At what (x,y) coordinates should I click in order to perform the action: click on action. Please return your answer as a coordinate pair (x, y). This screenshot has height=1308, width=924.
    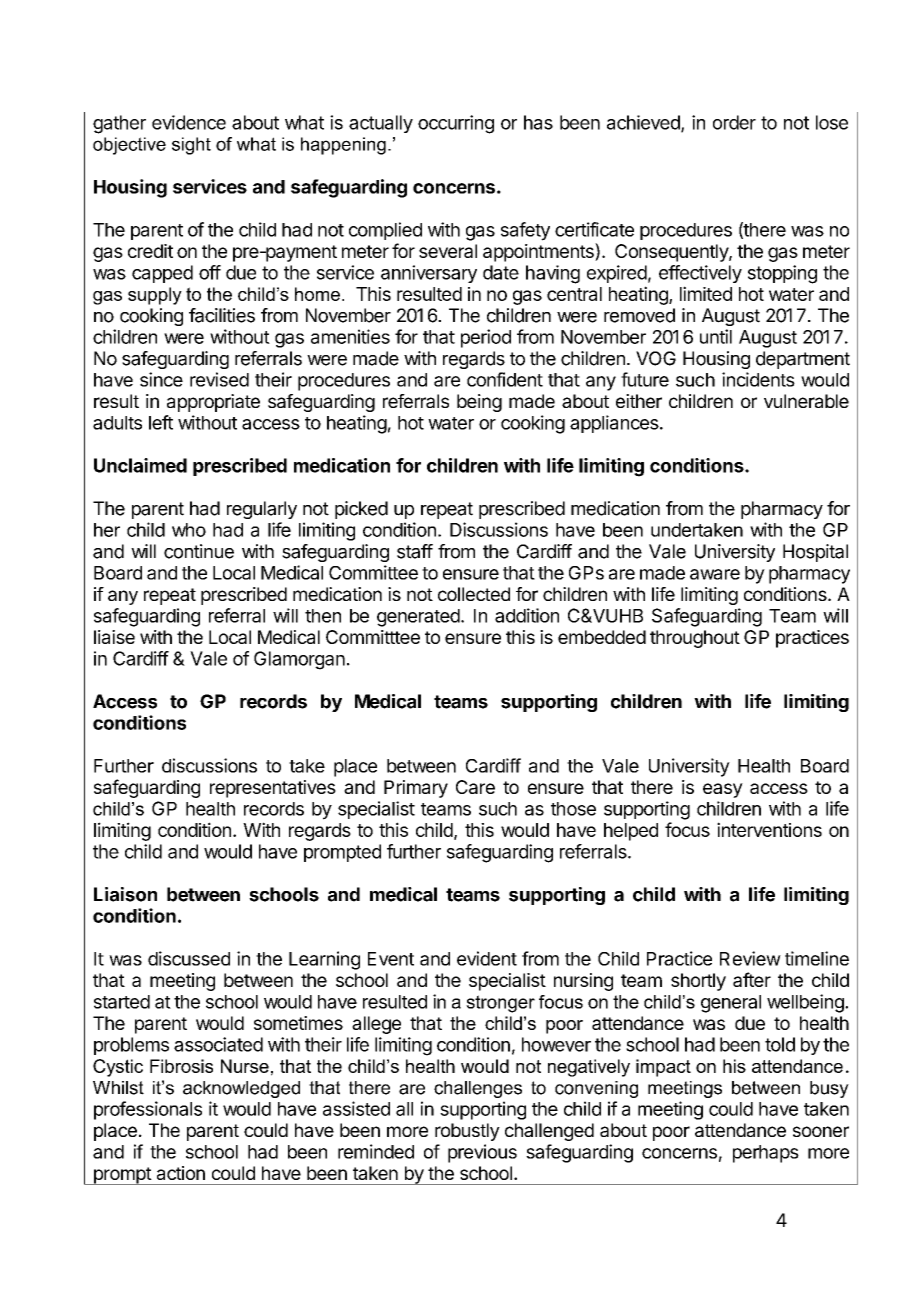
    Looking at the image, I should click on (181, 1173).
